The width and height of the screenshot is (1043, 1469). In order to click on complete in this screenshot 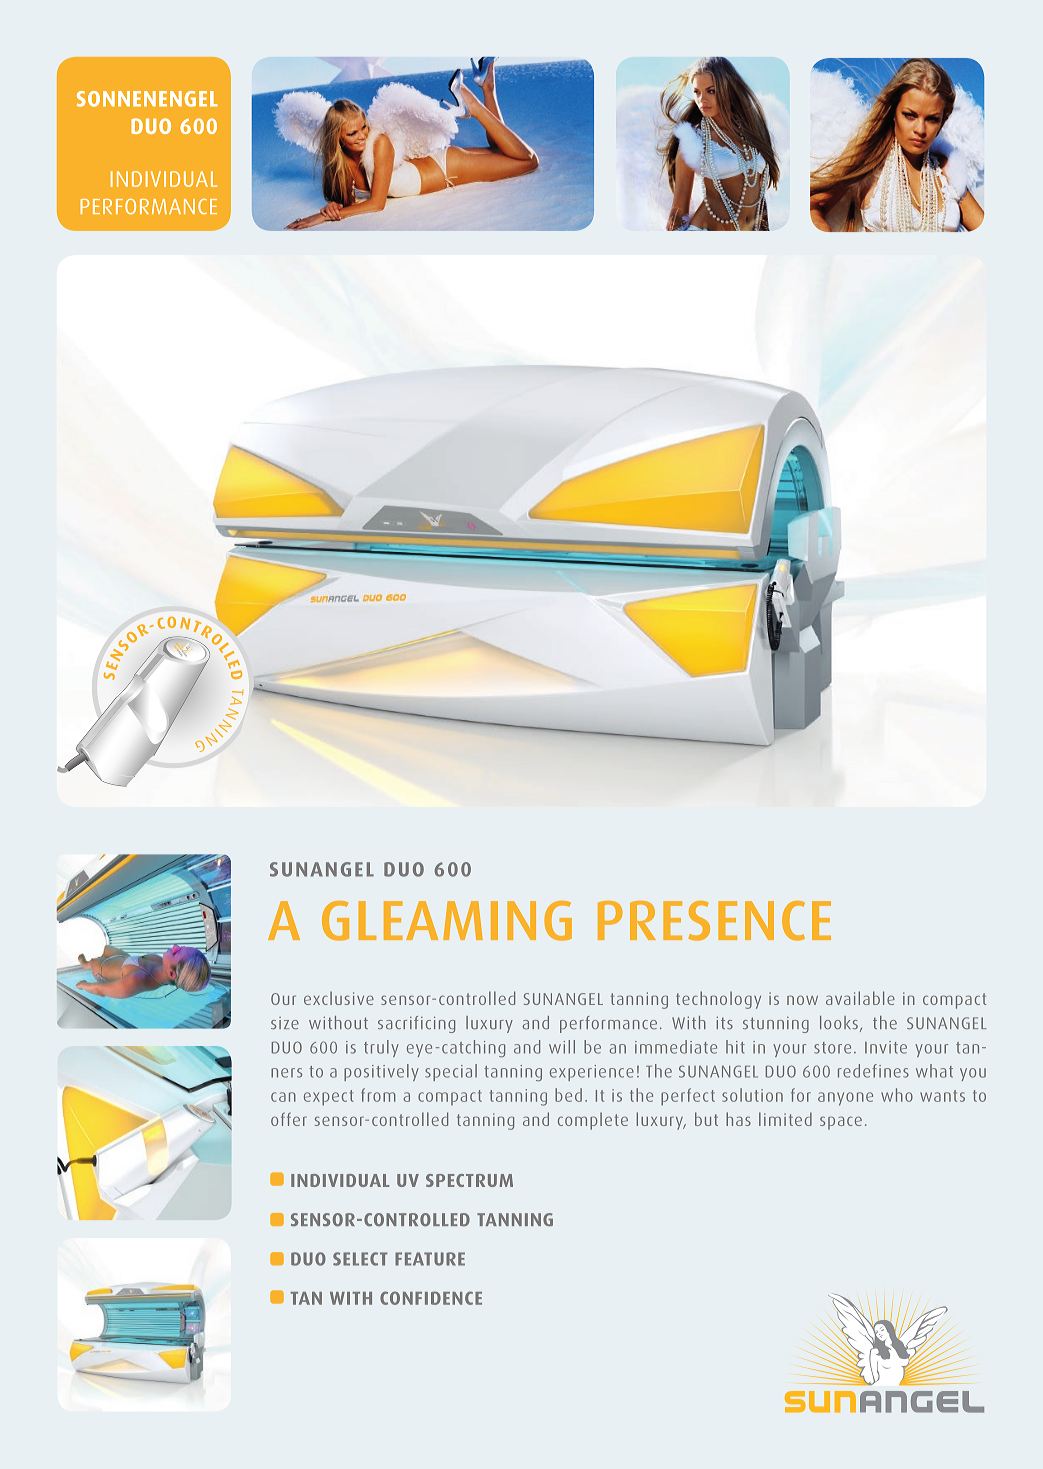, I will do `click(593, 1121)`.
